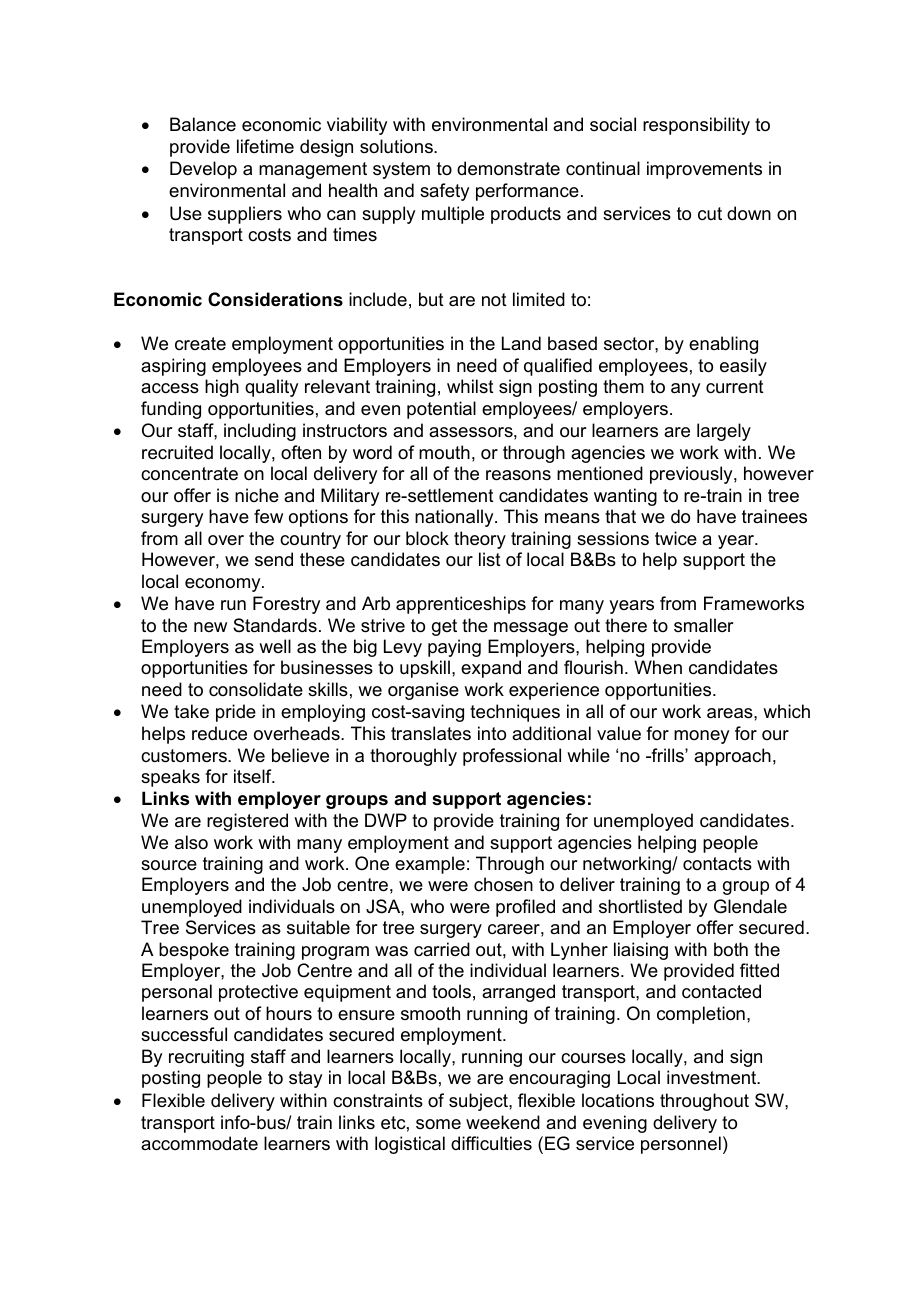  I want to click on Standards, so click(275, 625).
